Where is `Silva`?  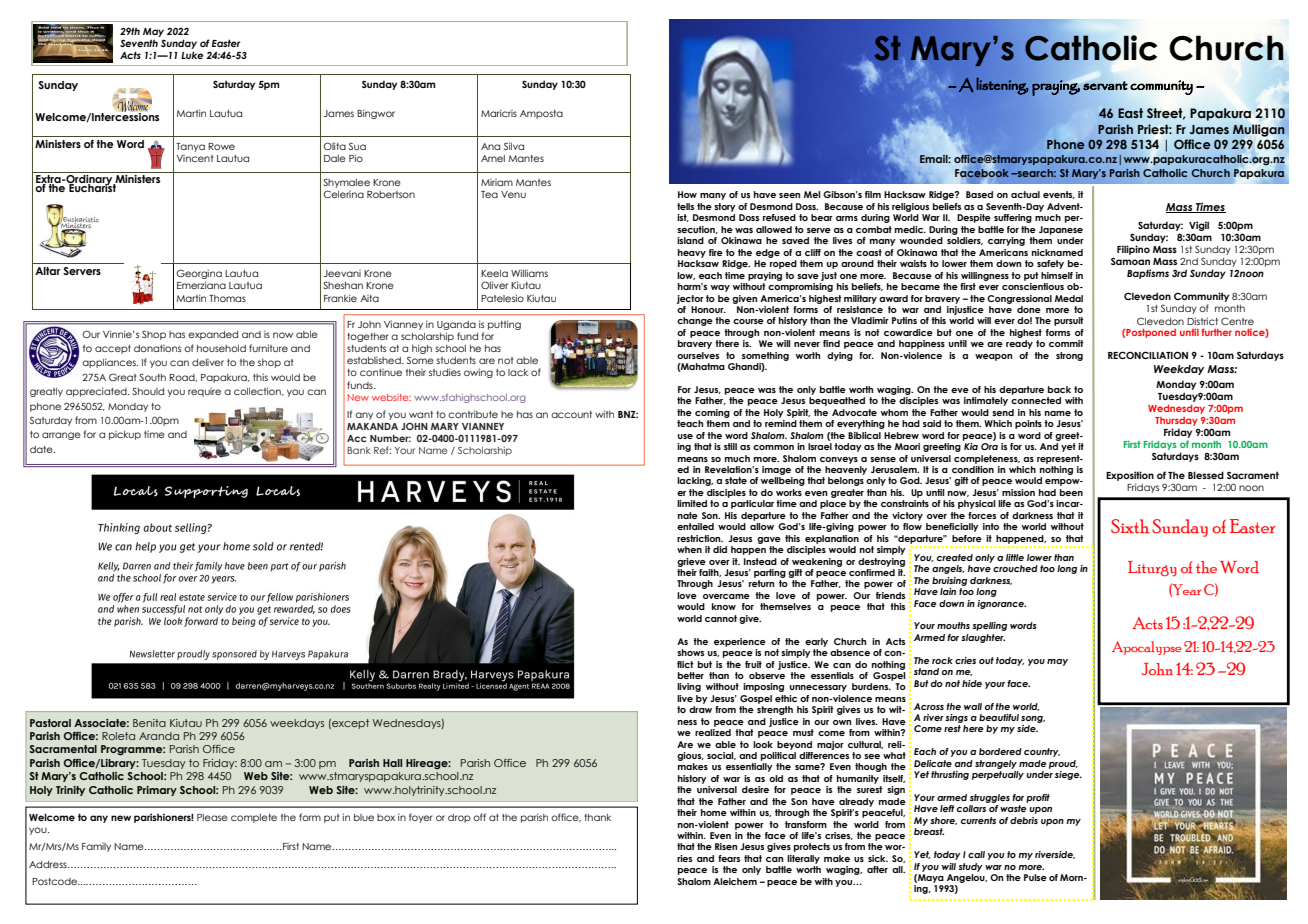 Silva is located at coordinates (514, 146).
